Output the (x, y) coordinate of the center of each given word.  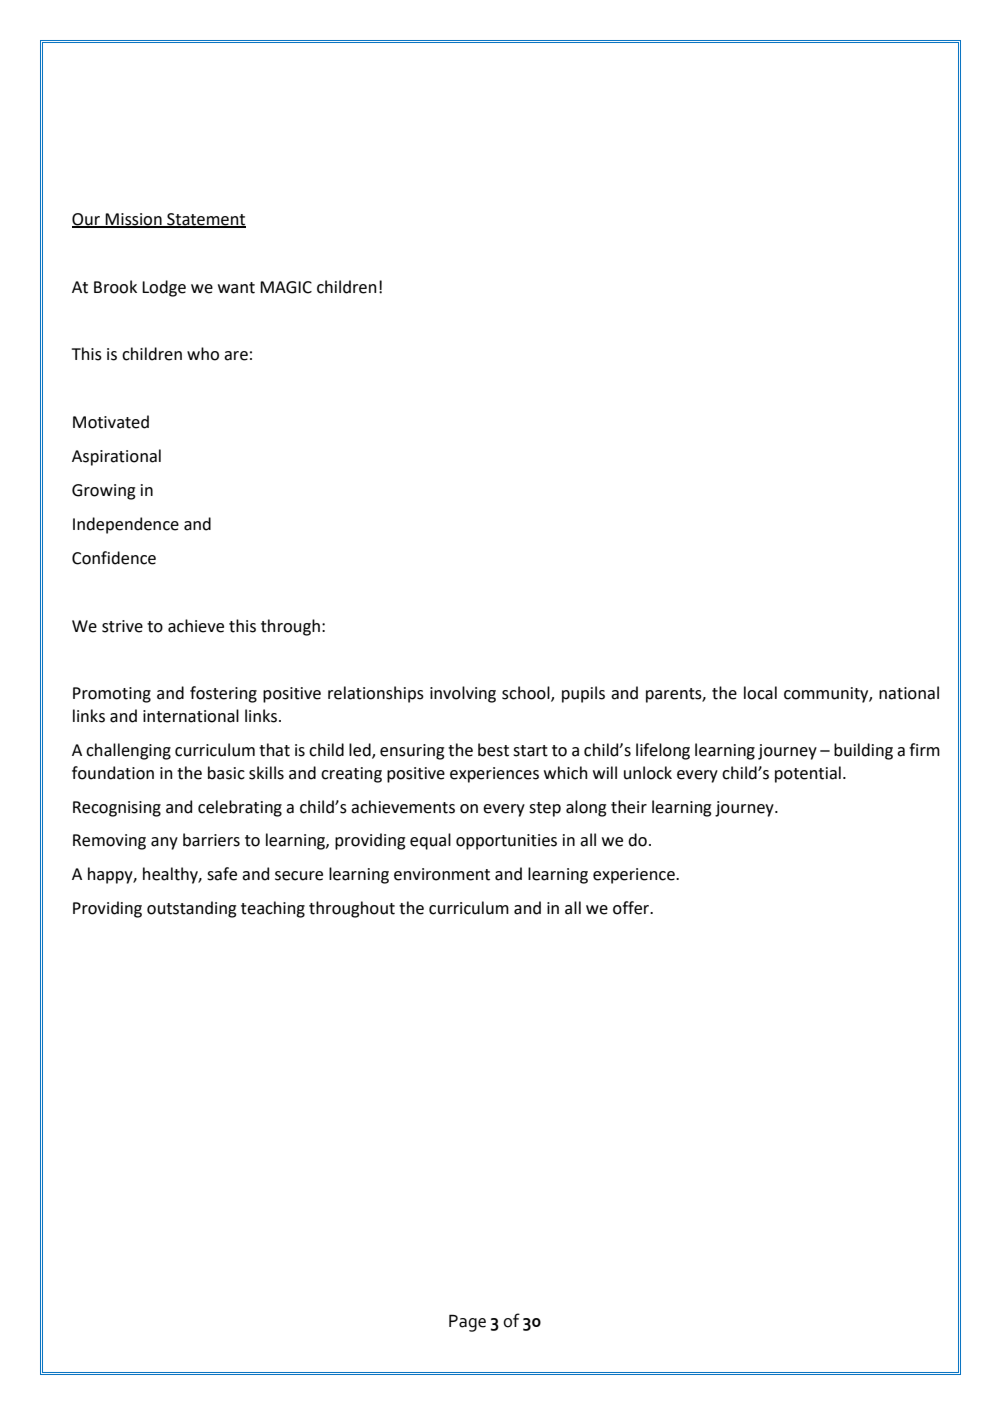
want (236, 288)
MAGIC (286, 287)
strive (122, 626)
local (760, 693)
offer (632, 908)
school (527, 694)
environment (442, 874)
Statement (205, 220)
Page (467, 1323)
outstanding (192, 909)
